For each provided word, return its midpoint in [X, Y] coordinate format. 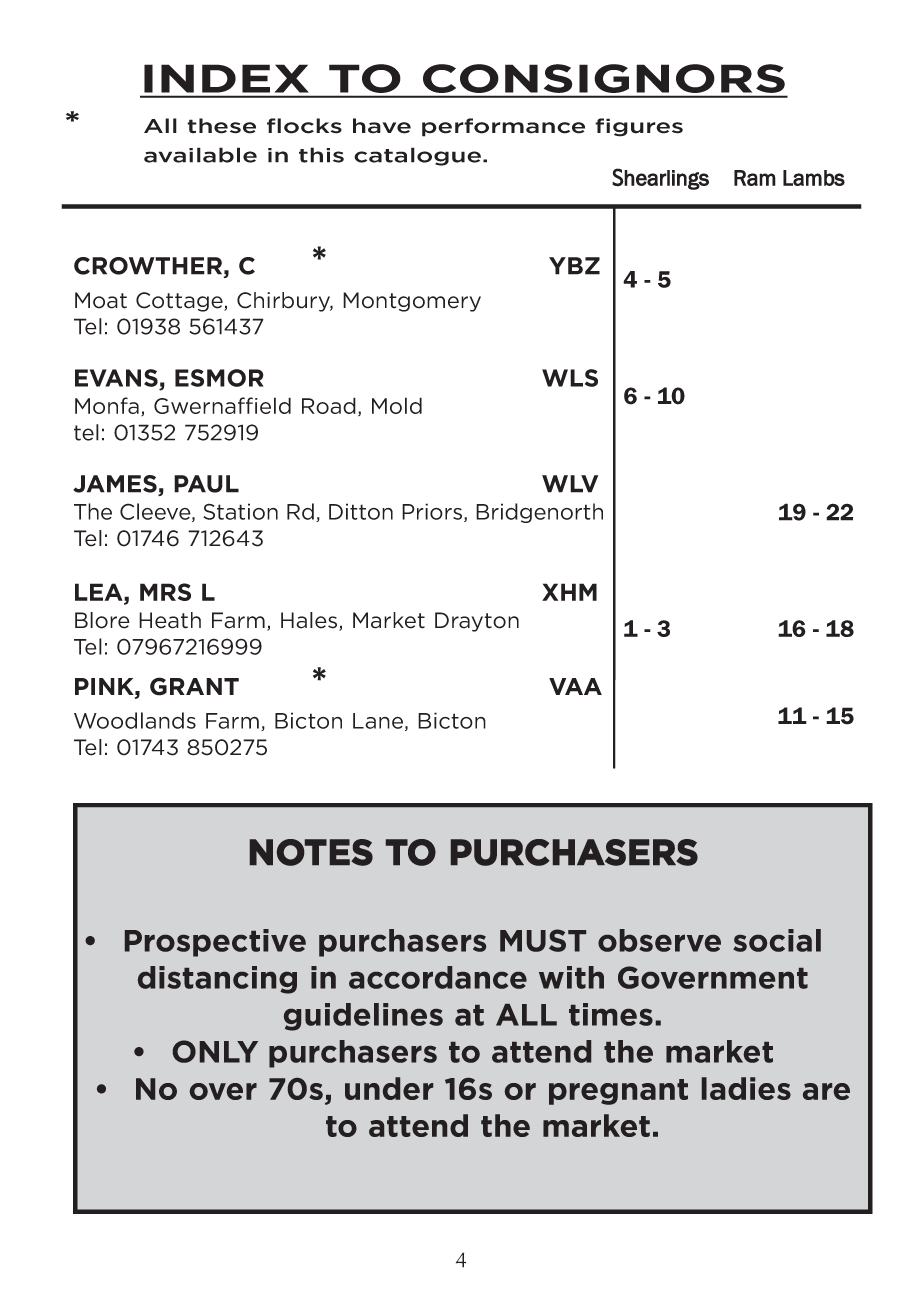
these [221, 126]
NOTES [311, 852]
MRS [165, 592]
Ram [755, 178]
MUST [543, 940]
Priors [433, 512]
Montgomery [412, 302]
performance [503, 127]
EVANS [116, 378]
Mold [397, 405]
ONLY [215, 1051]
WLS [570, 378]
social [777, 940]
